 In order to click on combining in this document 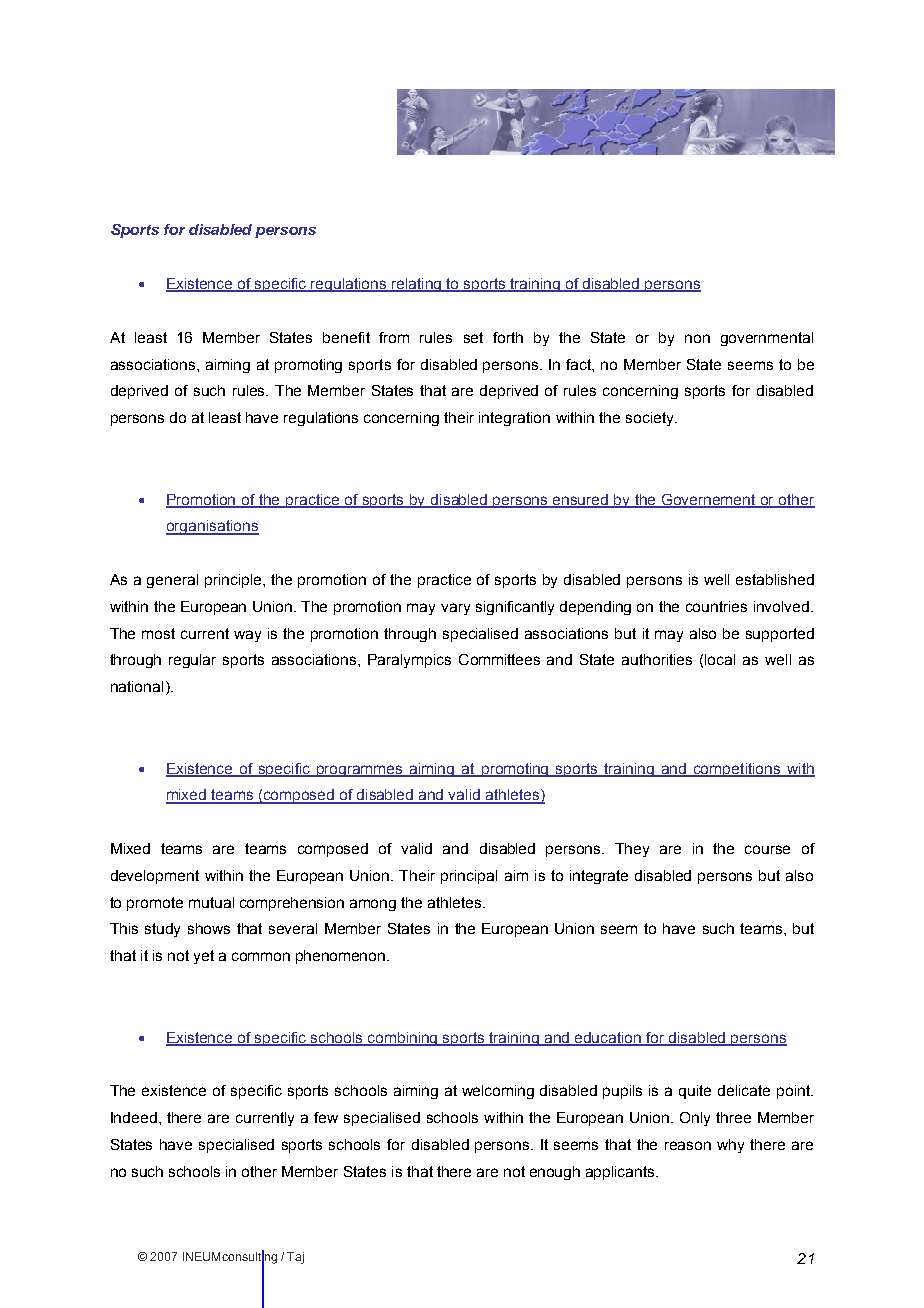, I will do `click(403, 1039)`.
